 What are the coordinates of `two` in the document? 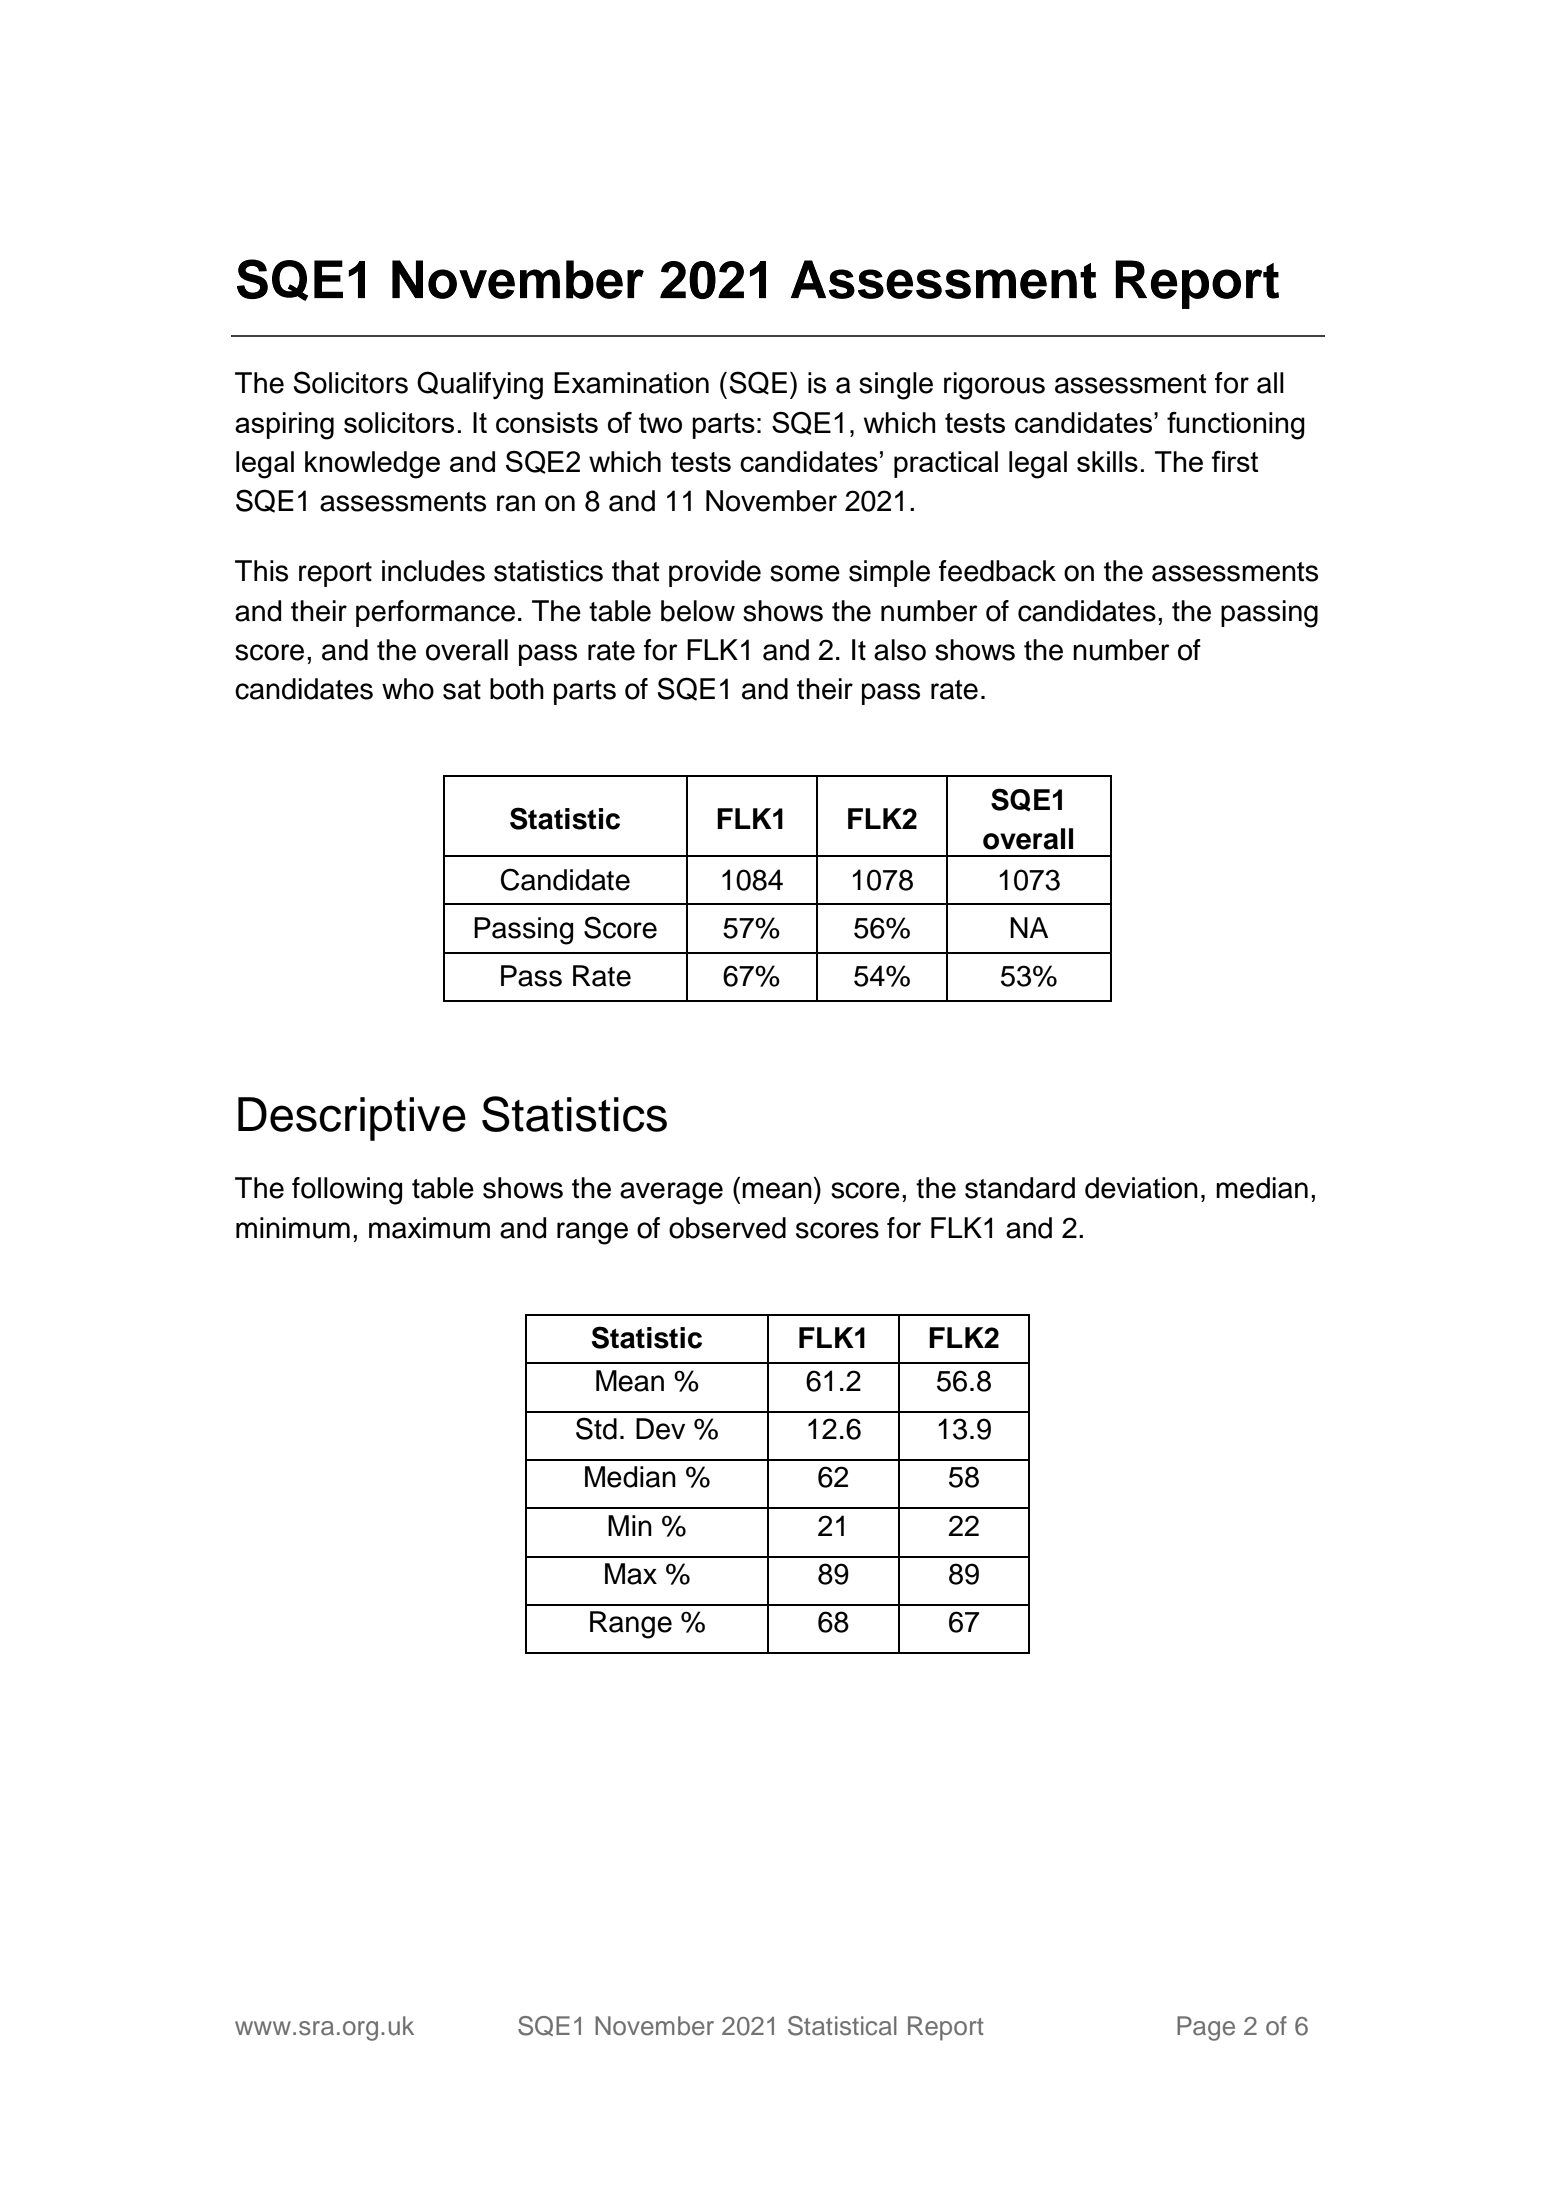 It's located at (660, 423).
